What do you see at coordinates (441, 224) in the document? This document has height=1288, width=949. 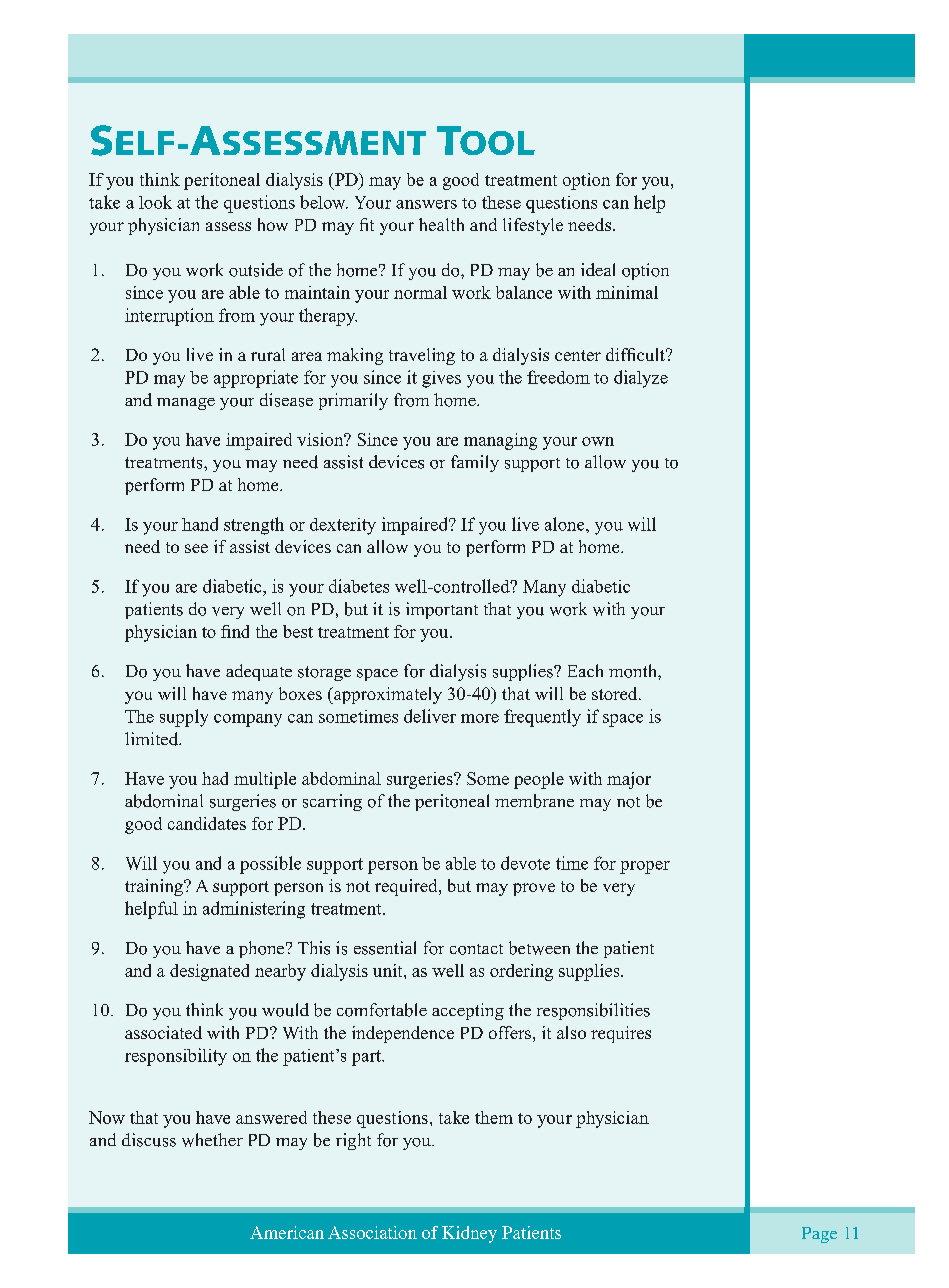 I see `health` at bounding box center [441, 224].
